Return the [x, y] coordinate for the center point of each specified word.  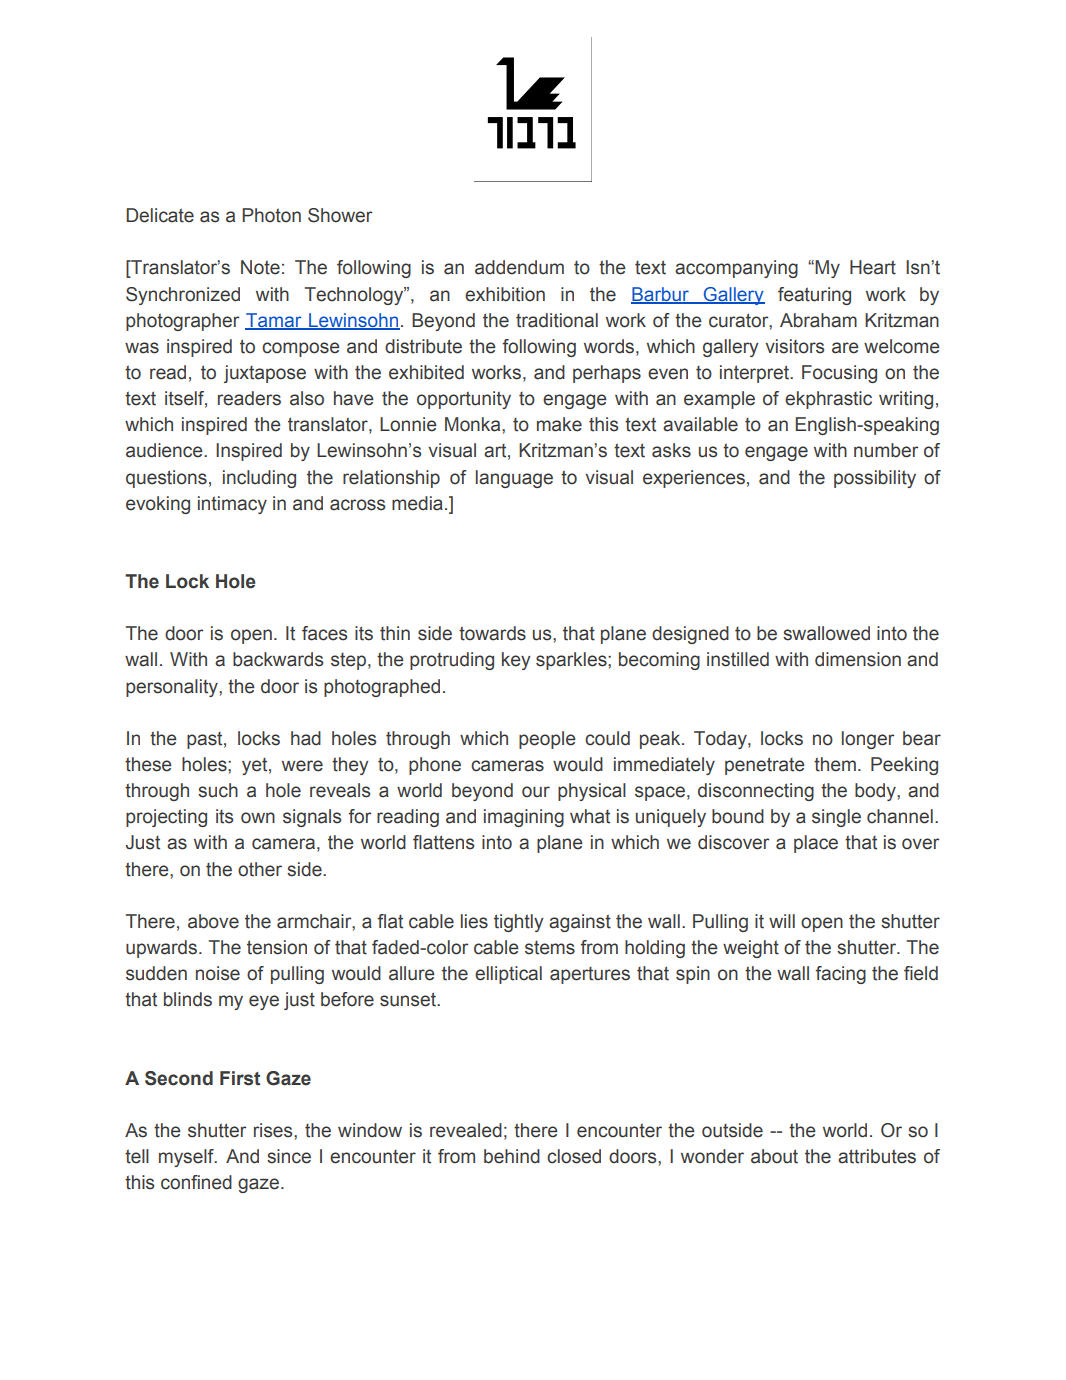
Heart [873, 267]
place [816, 844]
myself [187, 1158]
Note [260, 267]
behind [512, 1156]
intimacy [232, 505]
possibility [875, 479]
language [514, 479]
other [260, 869]
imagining [524, 818]
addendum [519, 267]
